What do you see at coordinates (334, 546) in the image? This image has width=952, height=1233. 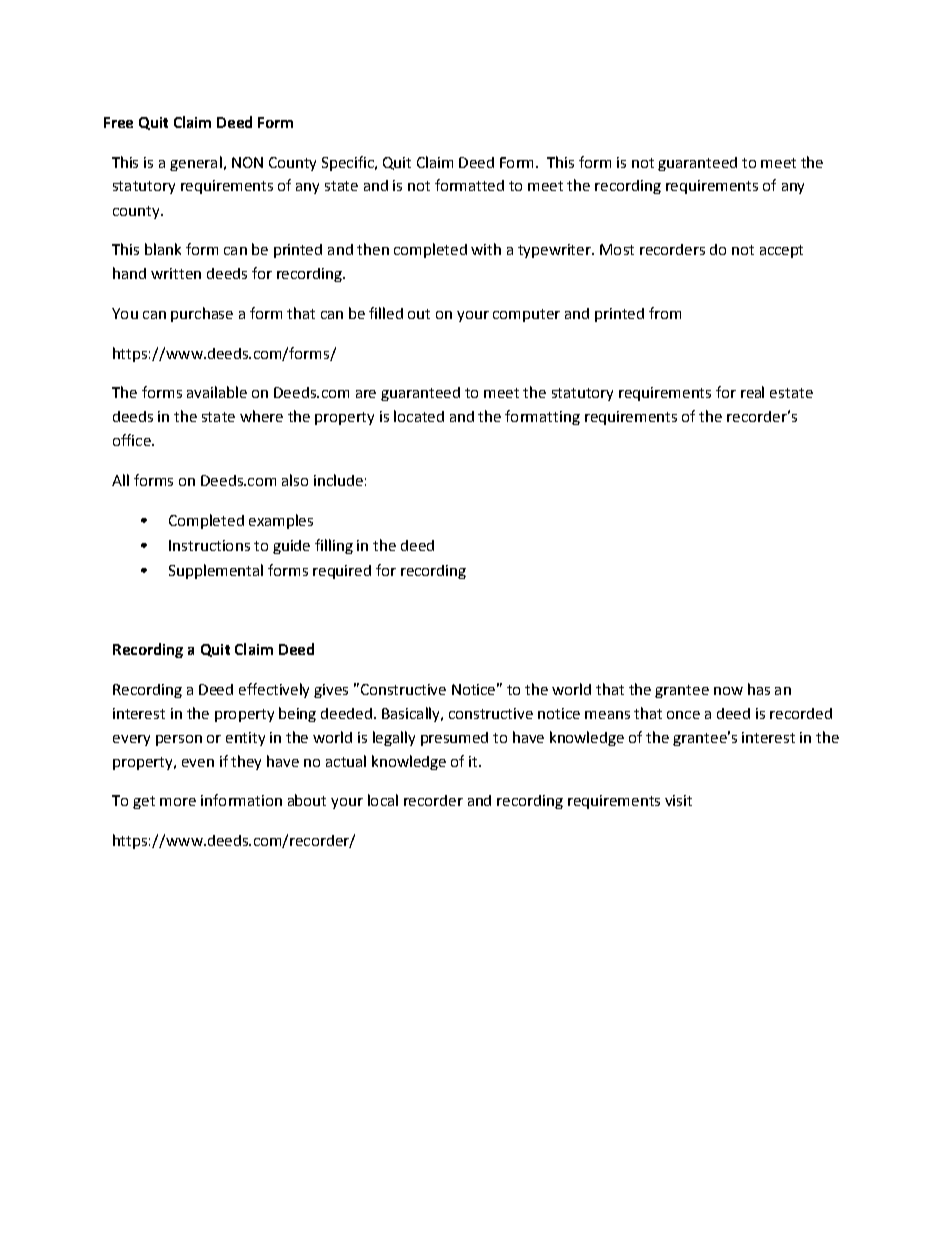 I see `filling` at bounding box center [334, 546].
